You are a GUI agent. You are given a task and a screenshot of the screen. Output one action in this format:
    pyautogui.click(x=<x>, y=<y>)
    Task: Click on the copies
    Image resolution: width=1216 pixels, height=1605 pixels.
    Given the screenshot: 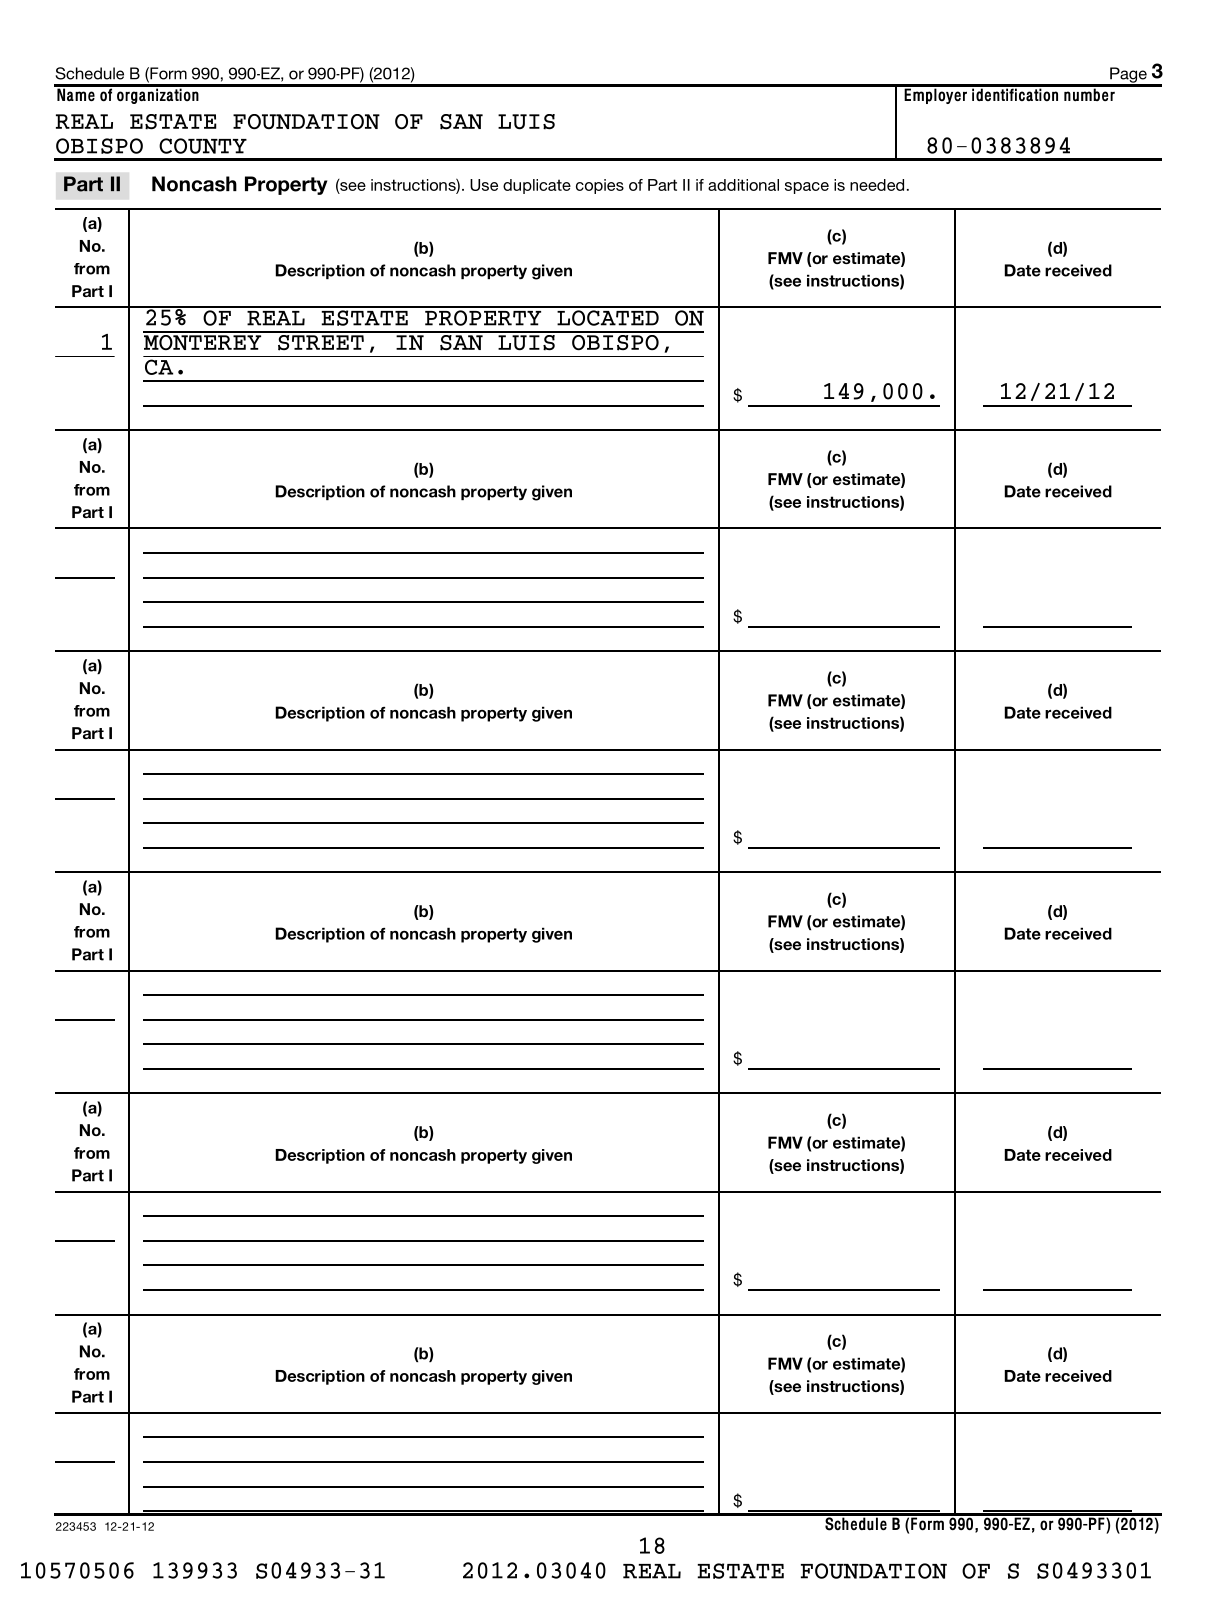 What is the action you would take?
    pyautogui.click(x=600, y=186)
